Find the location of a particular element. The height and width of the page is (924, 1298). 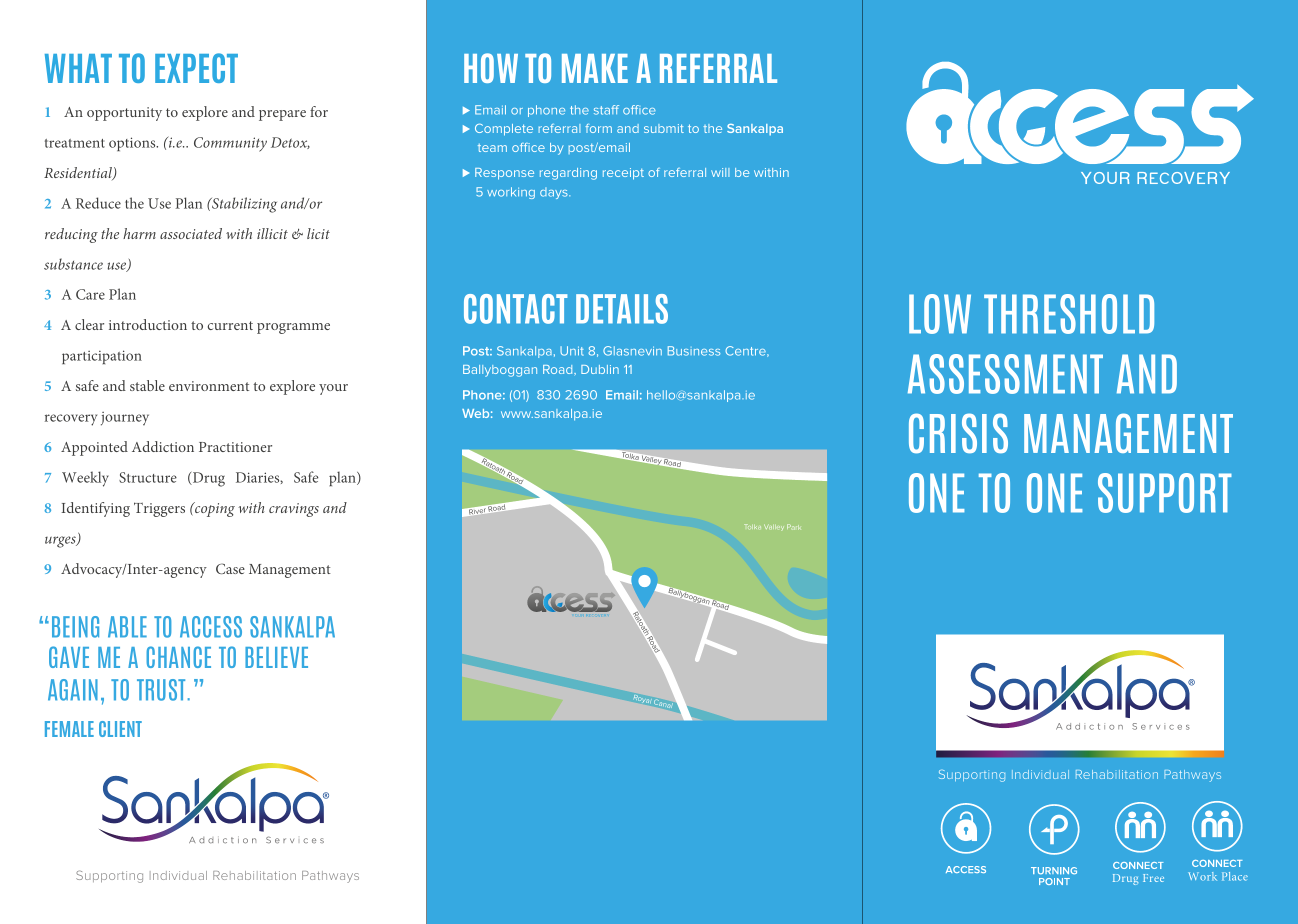

CRISIS is located at coordinates (958, 433).
